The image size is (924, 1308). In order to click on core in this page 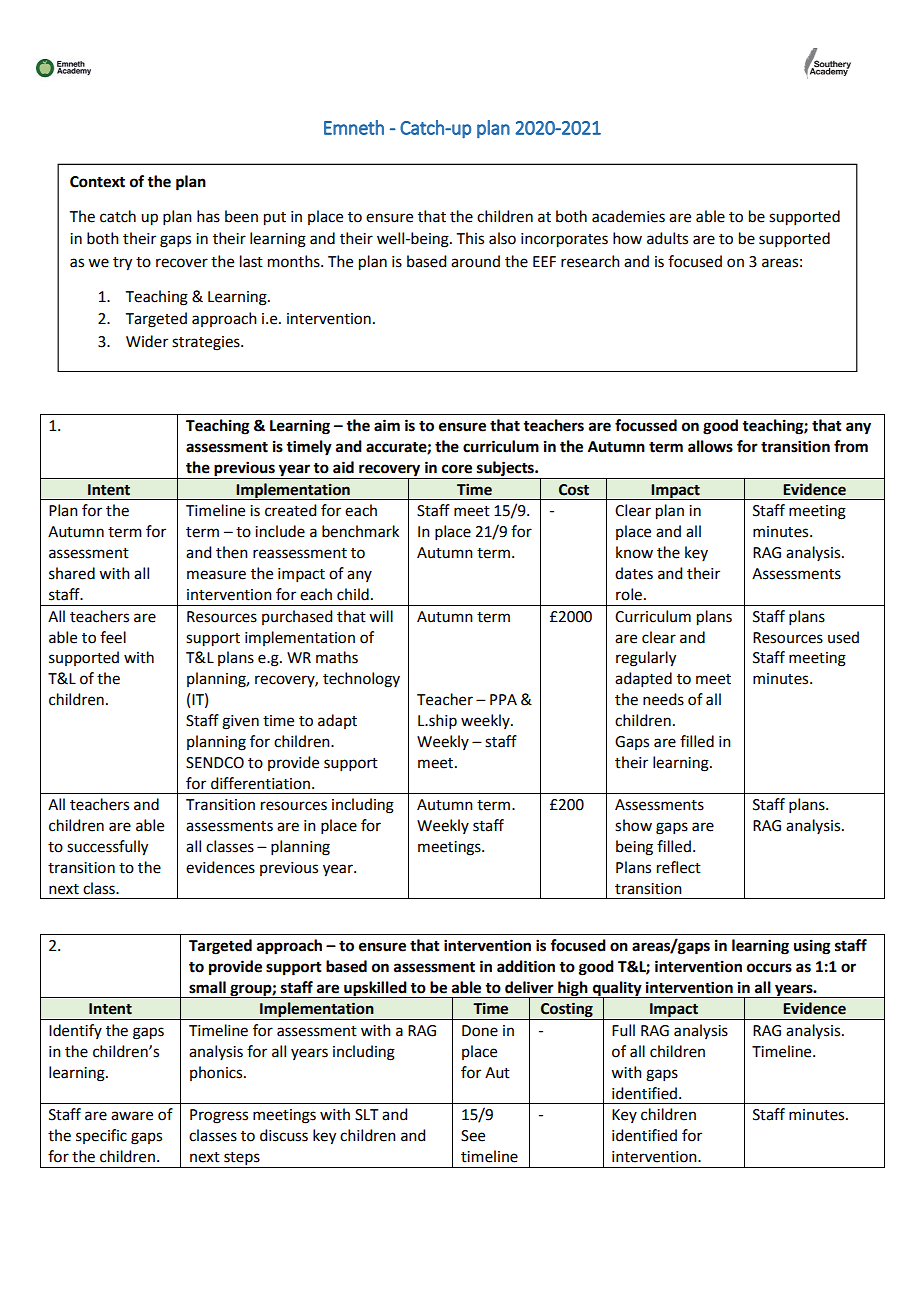, I will do `click(457, 469)`.
